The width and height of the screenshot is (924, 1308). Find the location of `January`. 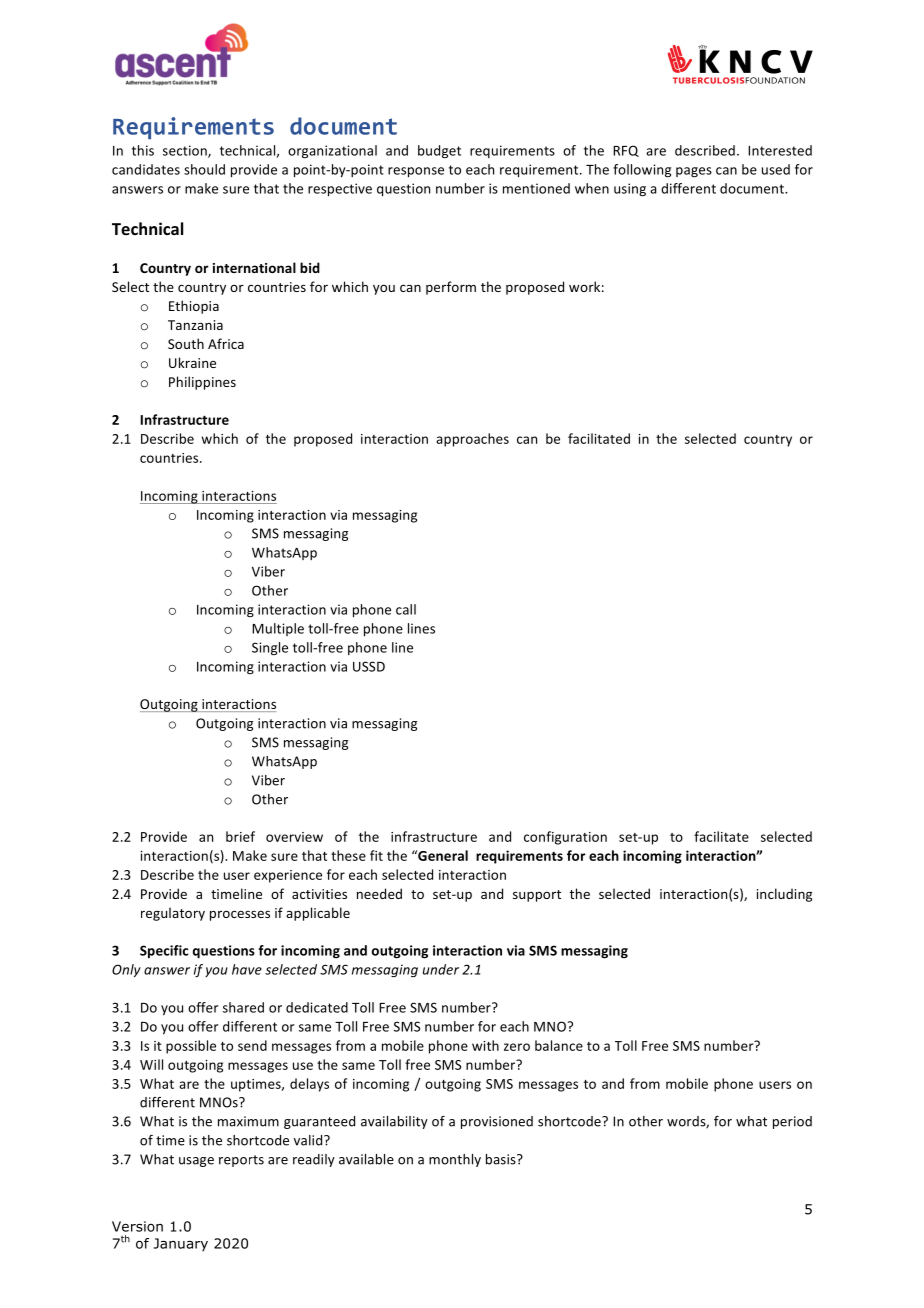

January is located at coordinates (181, 1245).
